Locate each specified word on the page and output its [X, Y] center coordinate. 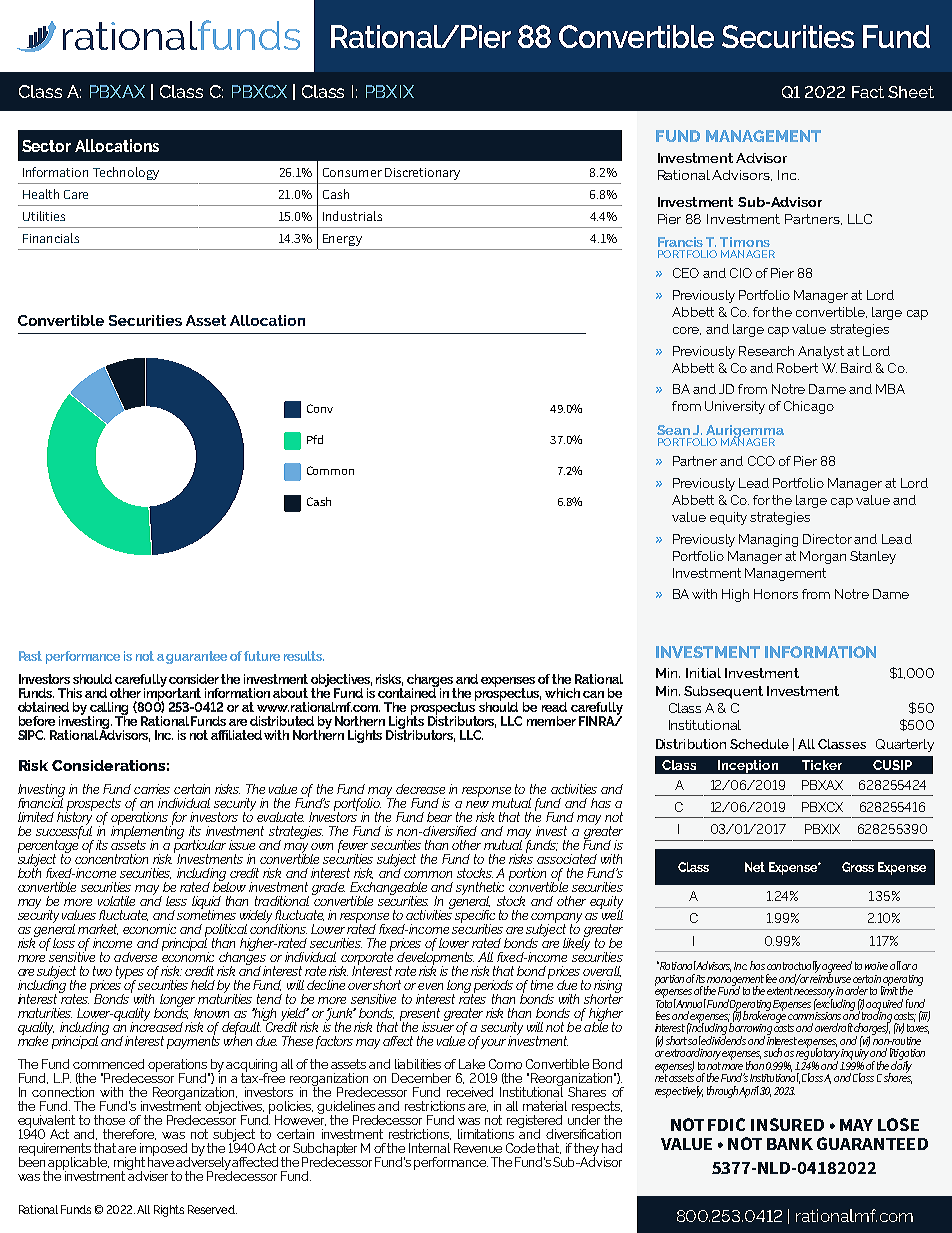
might [129, 1164]
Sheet [911, 92]
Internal [429, 1148]
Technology [126, 173]
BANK [790, 1144]
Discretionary [422, 174]
